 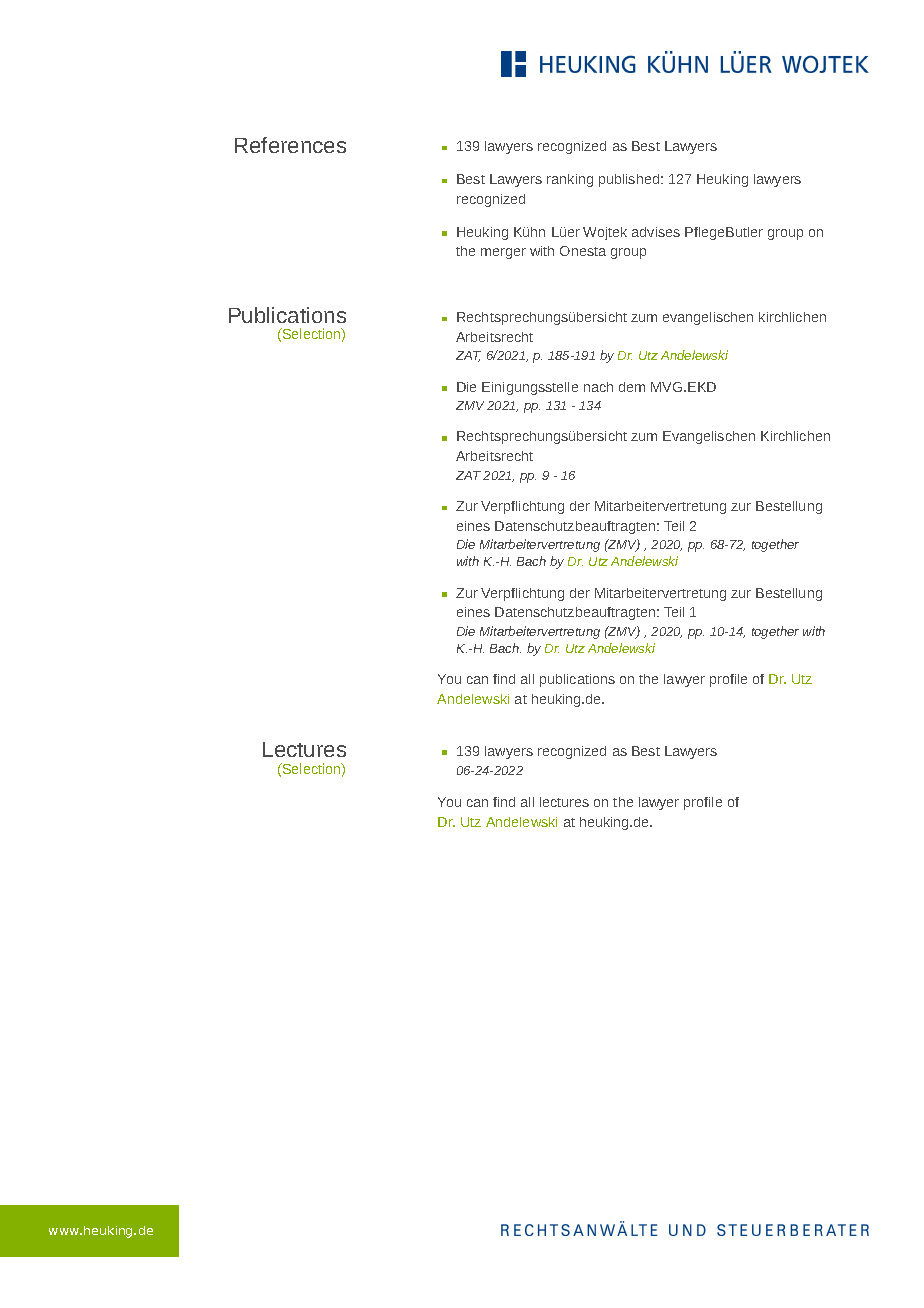 I want to click on merger, so click(x=503, y=253).
